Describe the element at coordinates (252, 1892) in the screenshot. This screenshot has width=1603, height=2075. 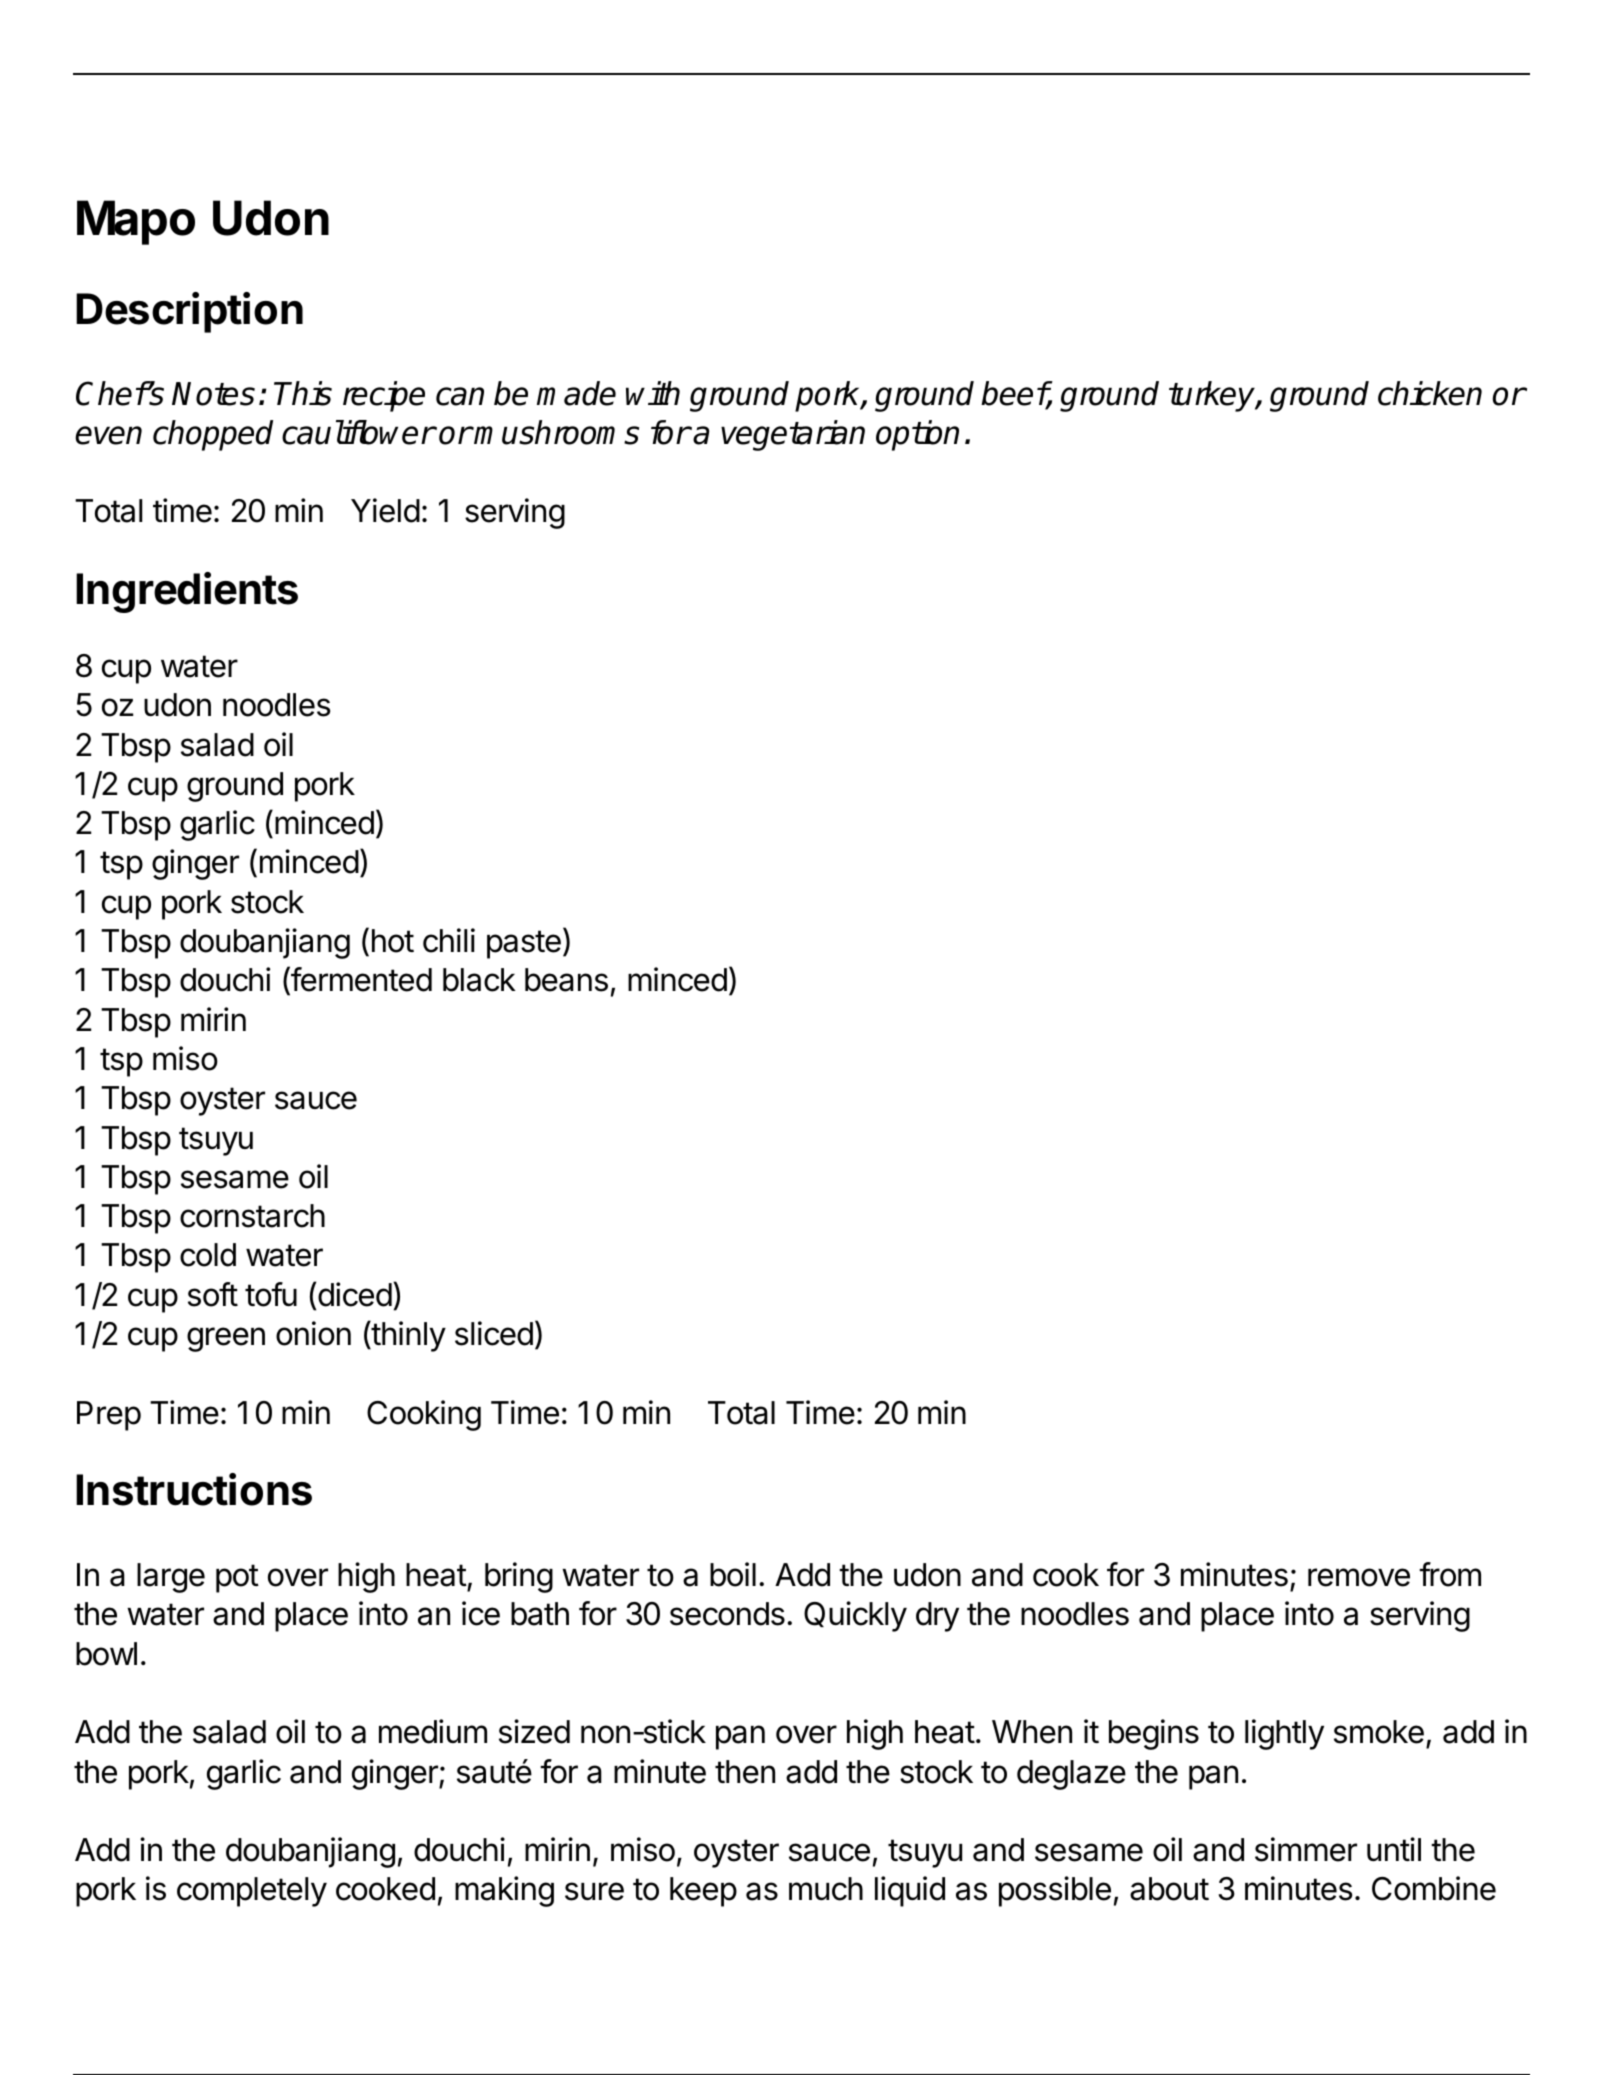
I see `completely` at that location.
